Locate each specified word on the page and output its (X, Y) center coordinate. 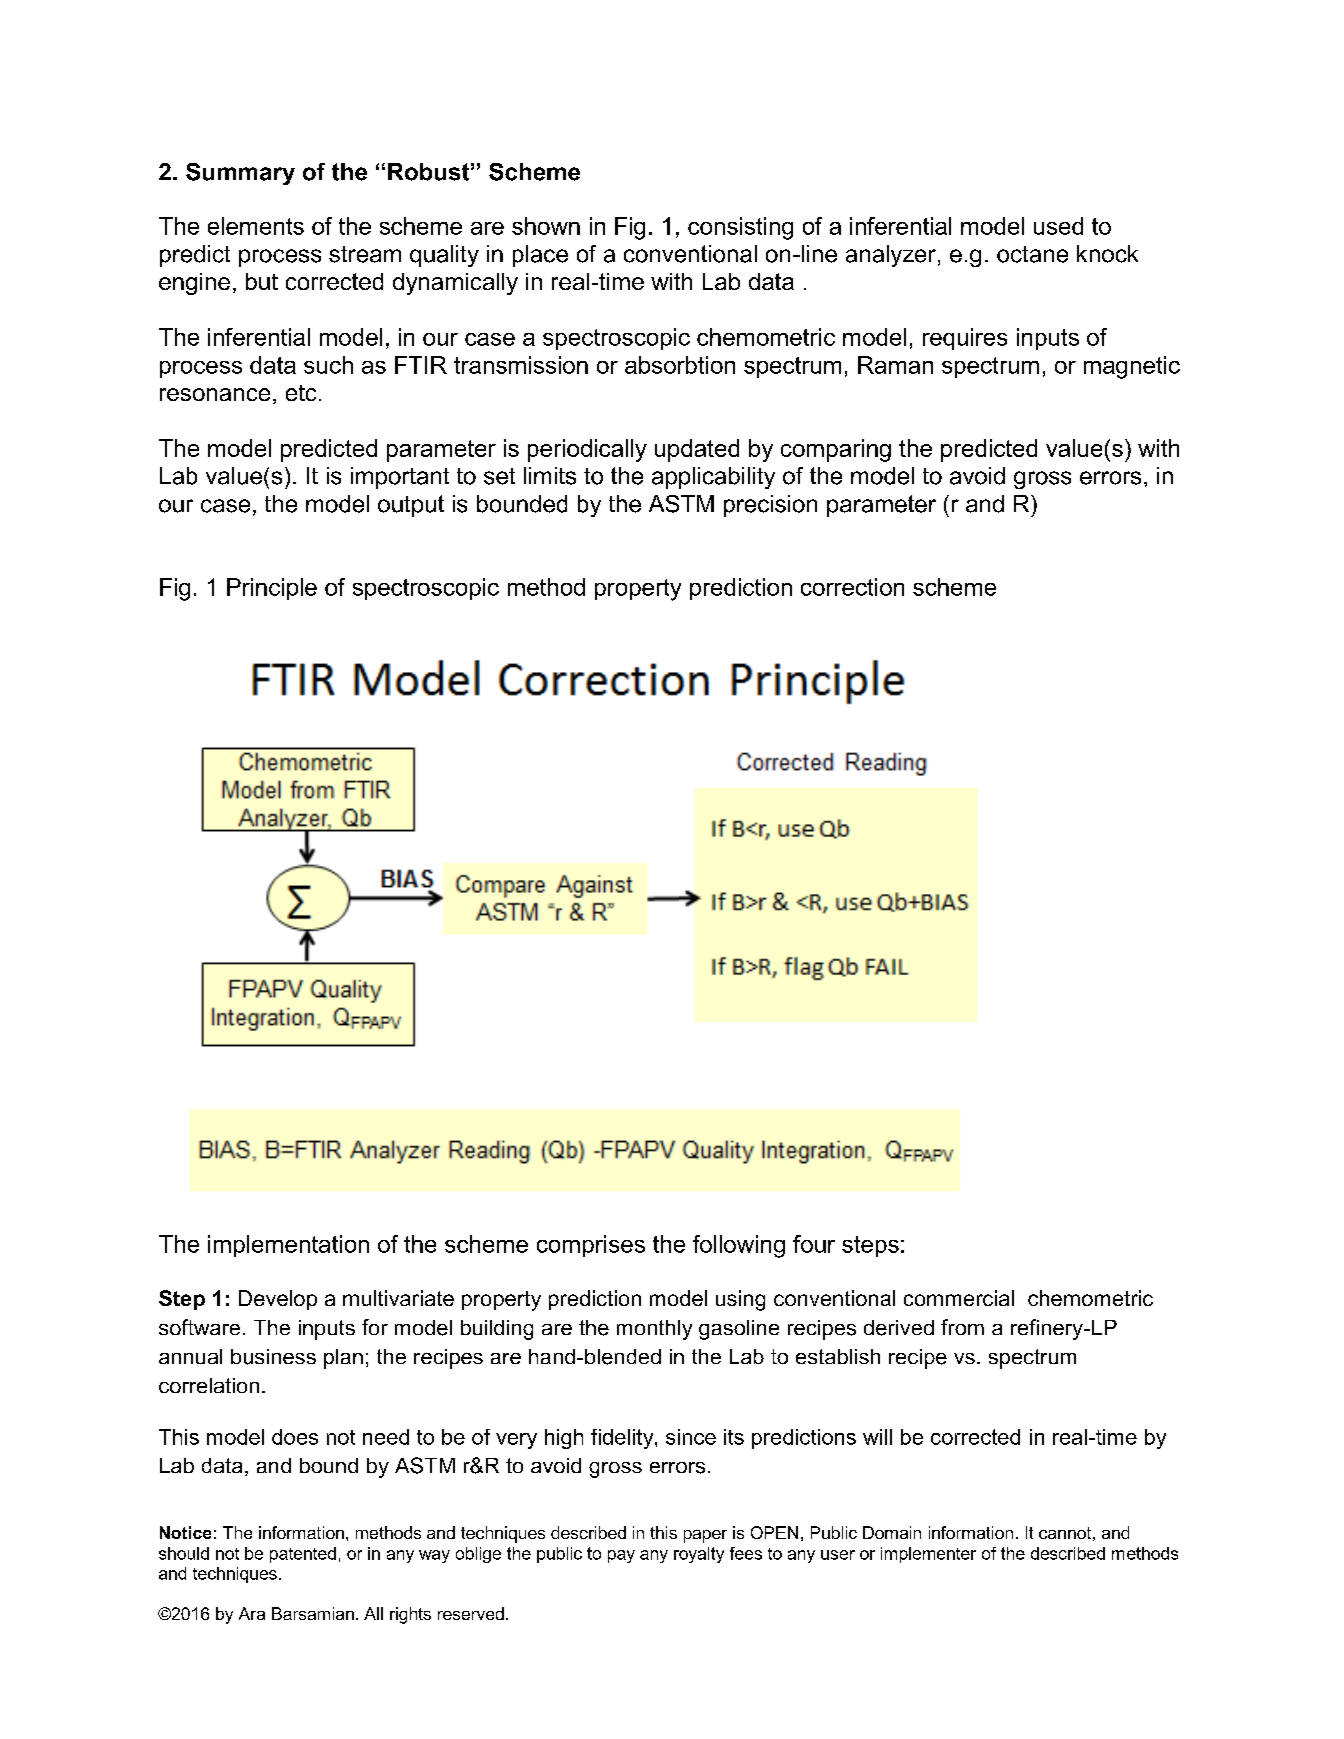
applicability (713, 478)
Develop (278, 1300)
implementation (288, 1246)
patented (303, 1555)
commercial (959, 1298)
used (1058, 226)
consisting (740, 228)
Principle (272, 589)
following (739, 1246)
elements (256, 226)
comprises (591, 1246)
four (814, 1244)
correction (852, 587)
